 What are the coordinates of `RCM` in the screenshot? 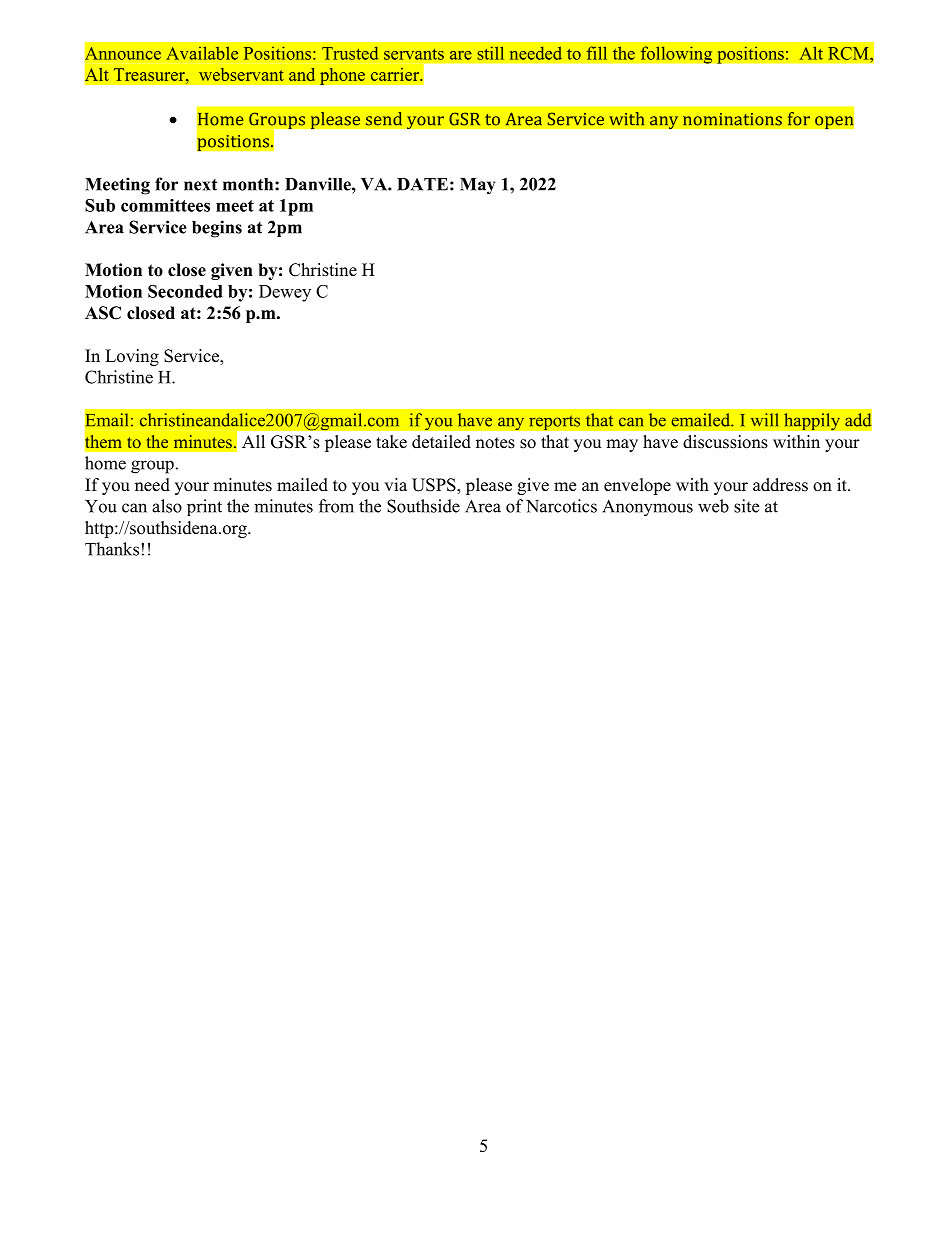 It's located at (849, 53).
